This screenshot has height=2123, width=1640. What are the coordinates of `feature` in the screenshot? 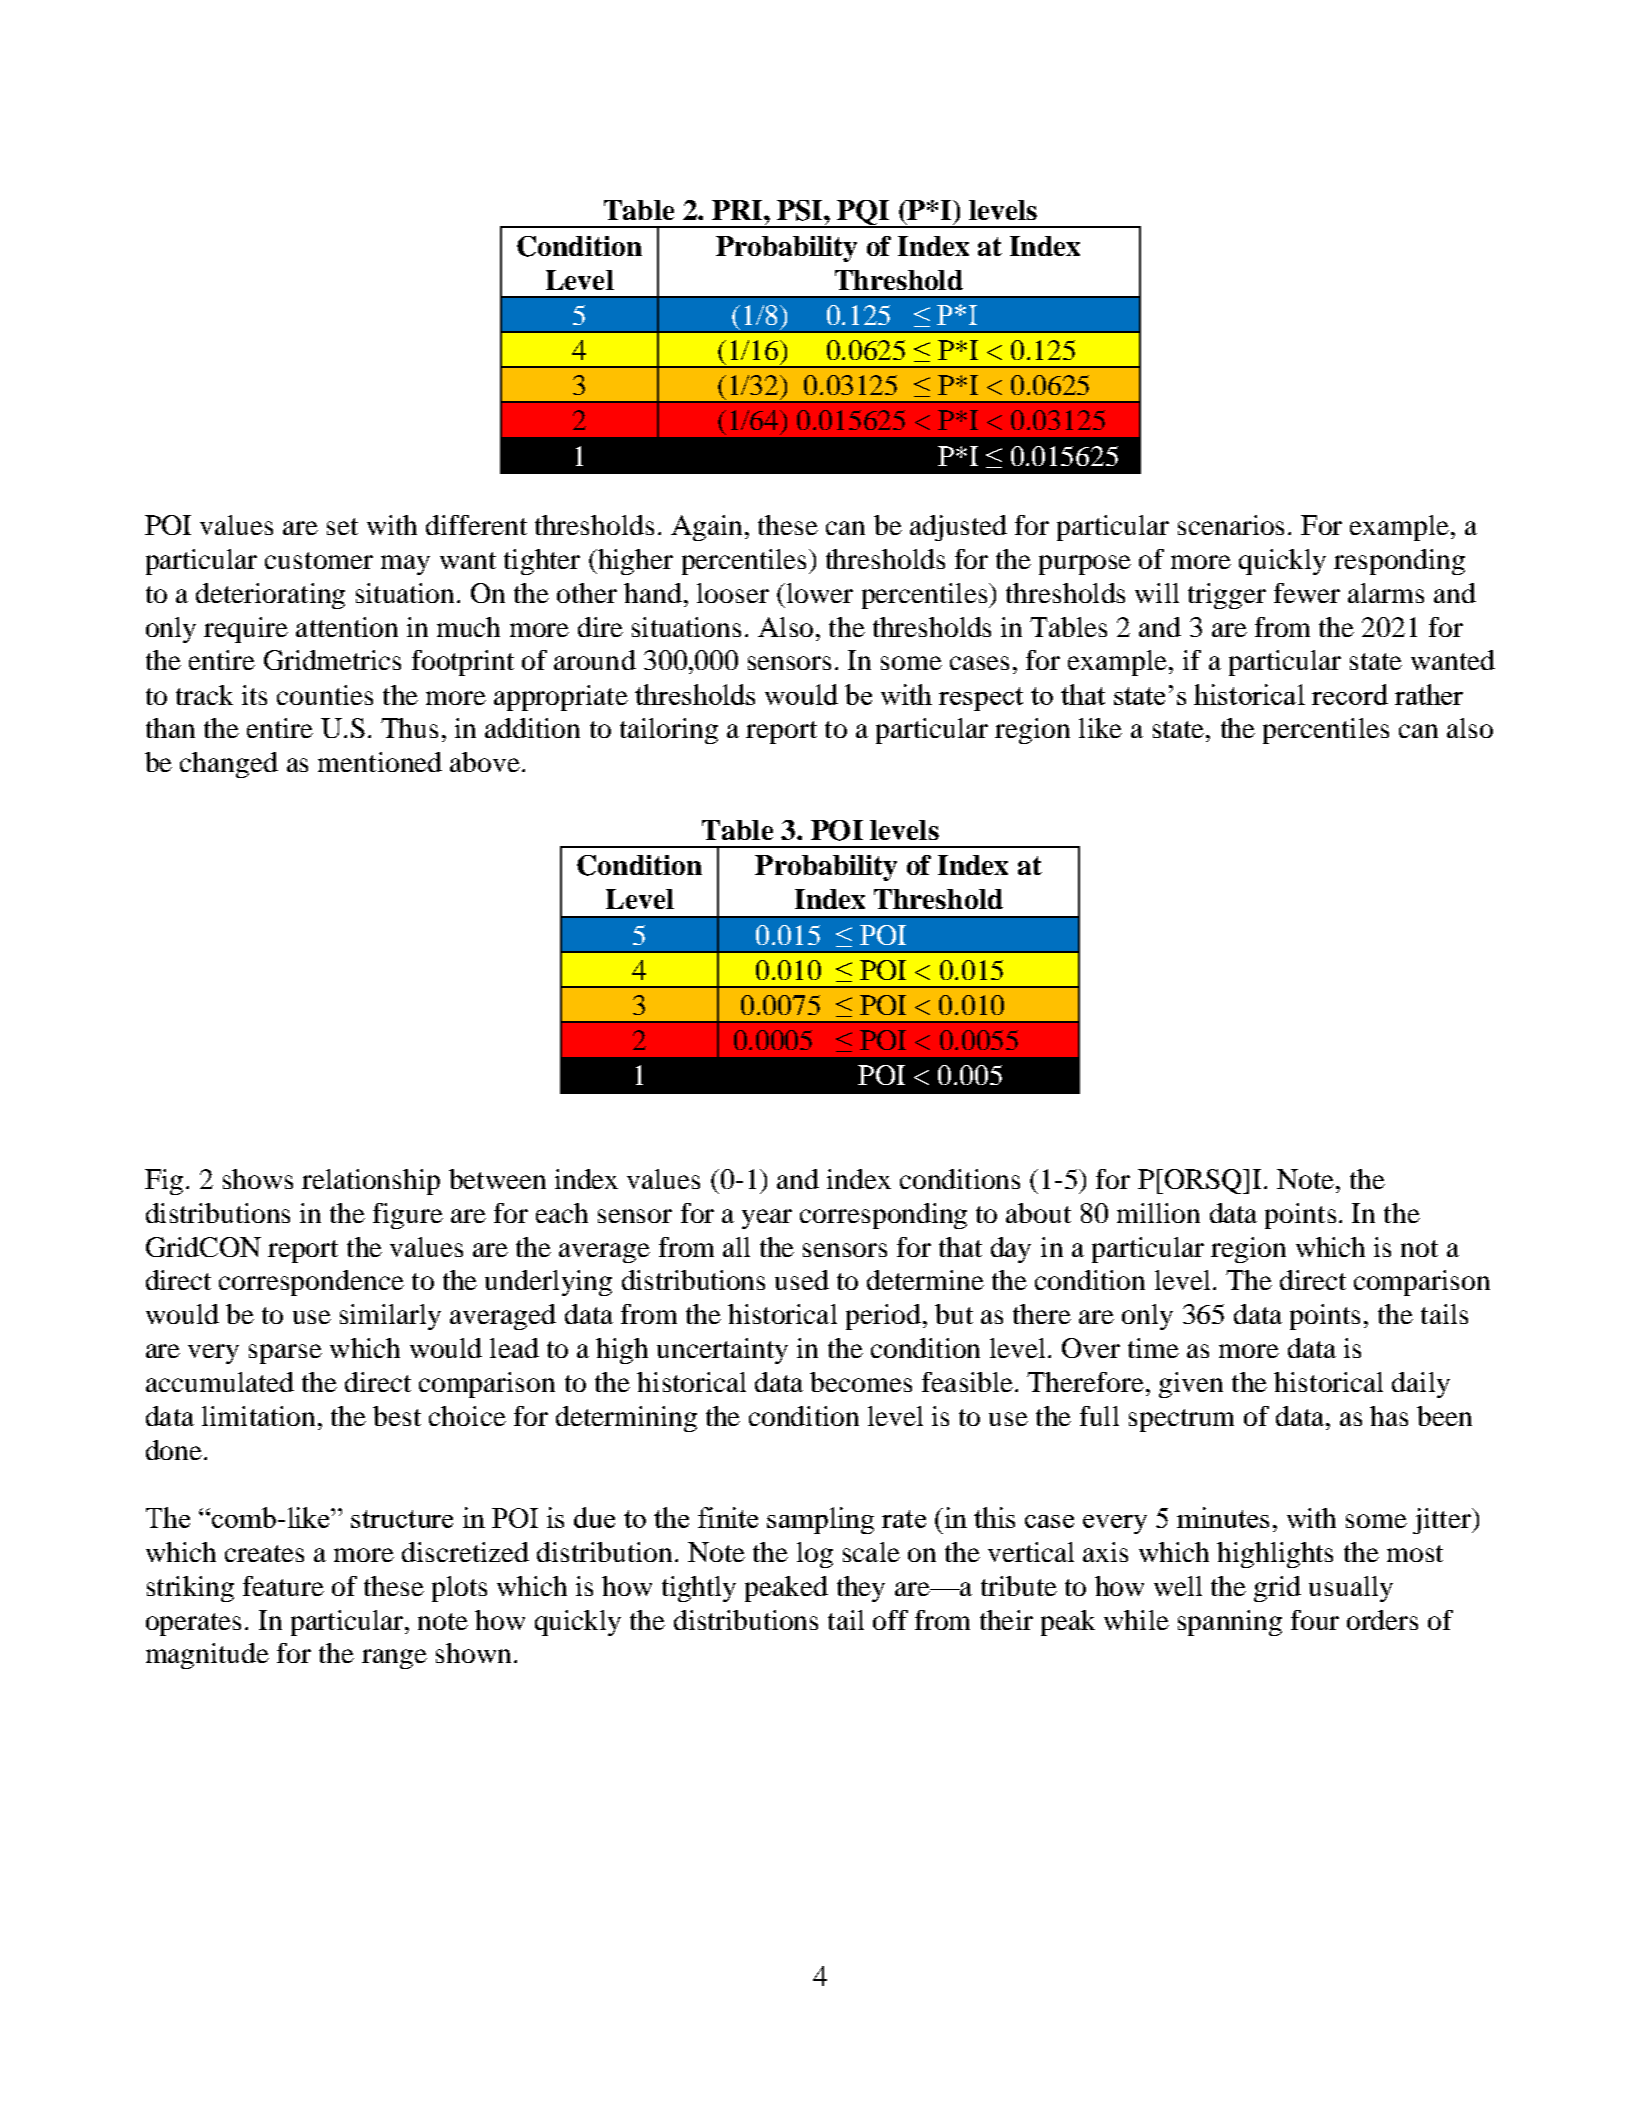 It's located at (283, 1586).
